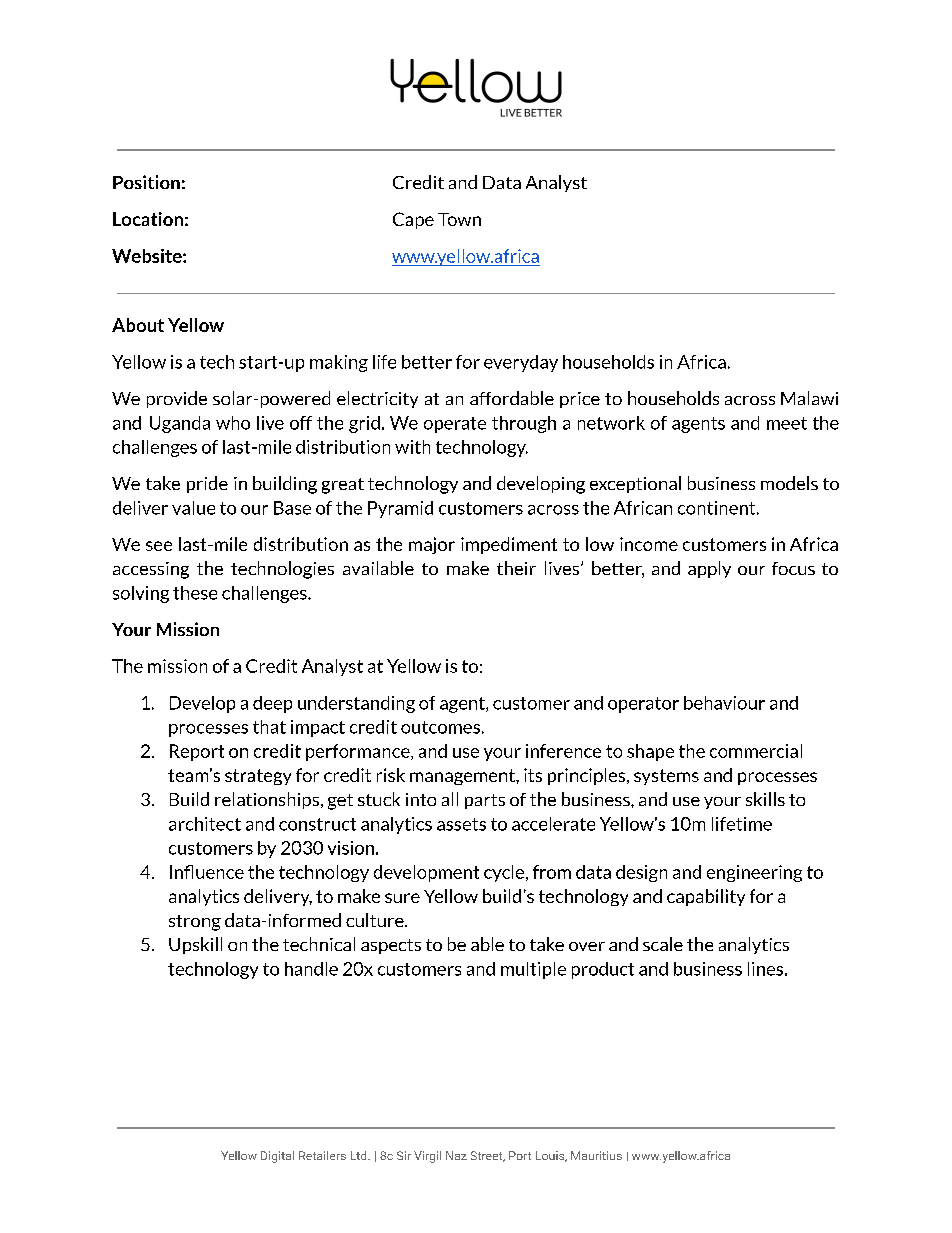 This image has width=952, height=1233. What do you see at coordinates (277, 1157) in the image?
I see `Digital` at bounding box center [277, 1157].
